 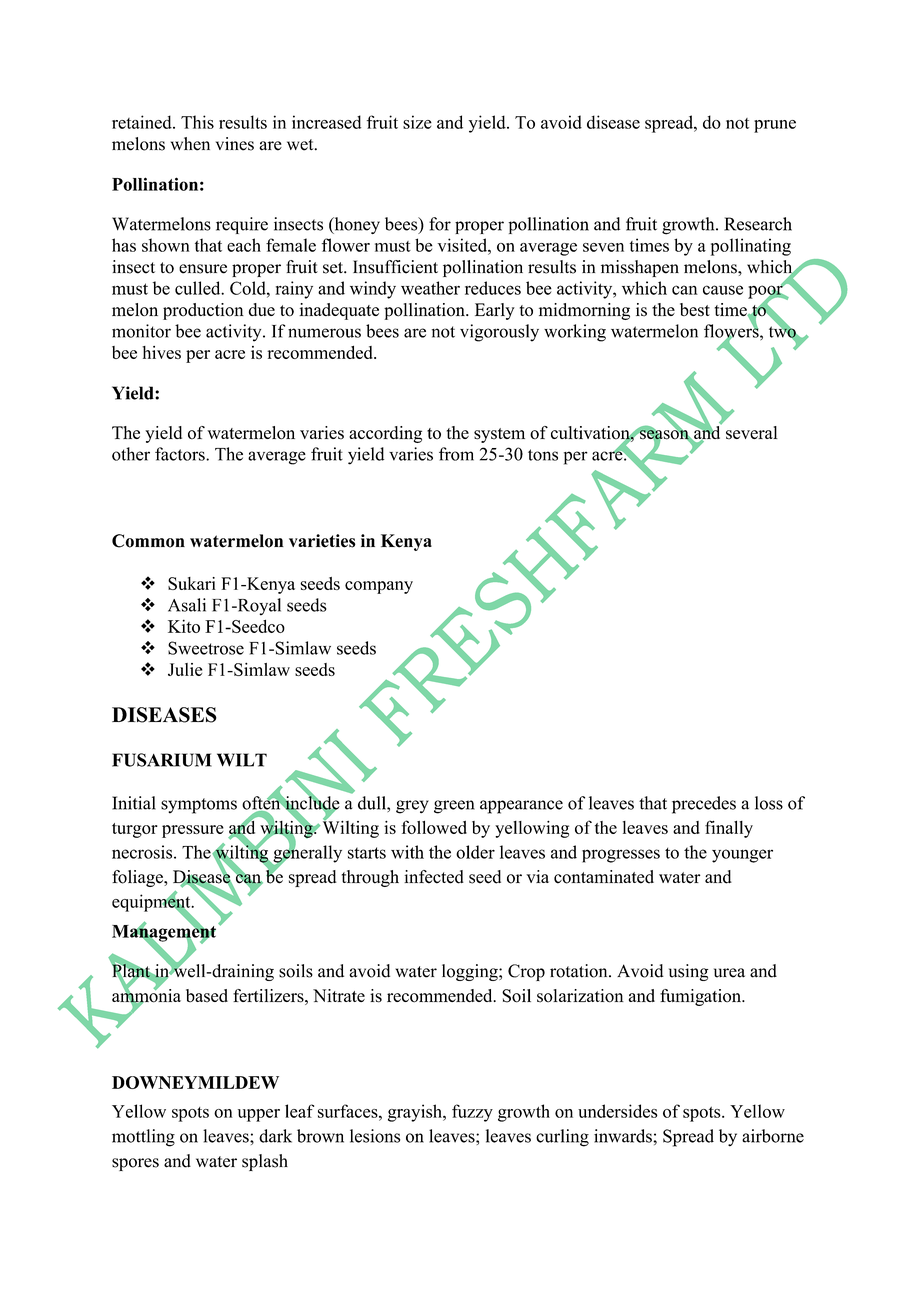 What do you see at coordinates (190, 144) in the screenshot?
I see `when` at bounding box center [190, 144].
